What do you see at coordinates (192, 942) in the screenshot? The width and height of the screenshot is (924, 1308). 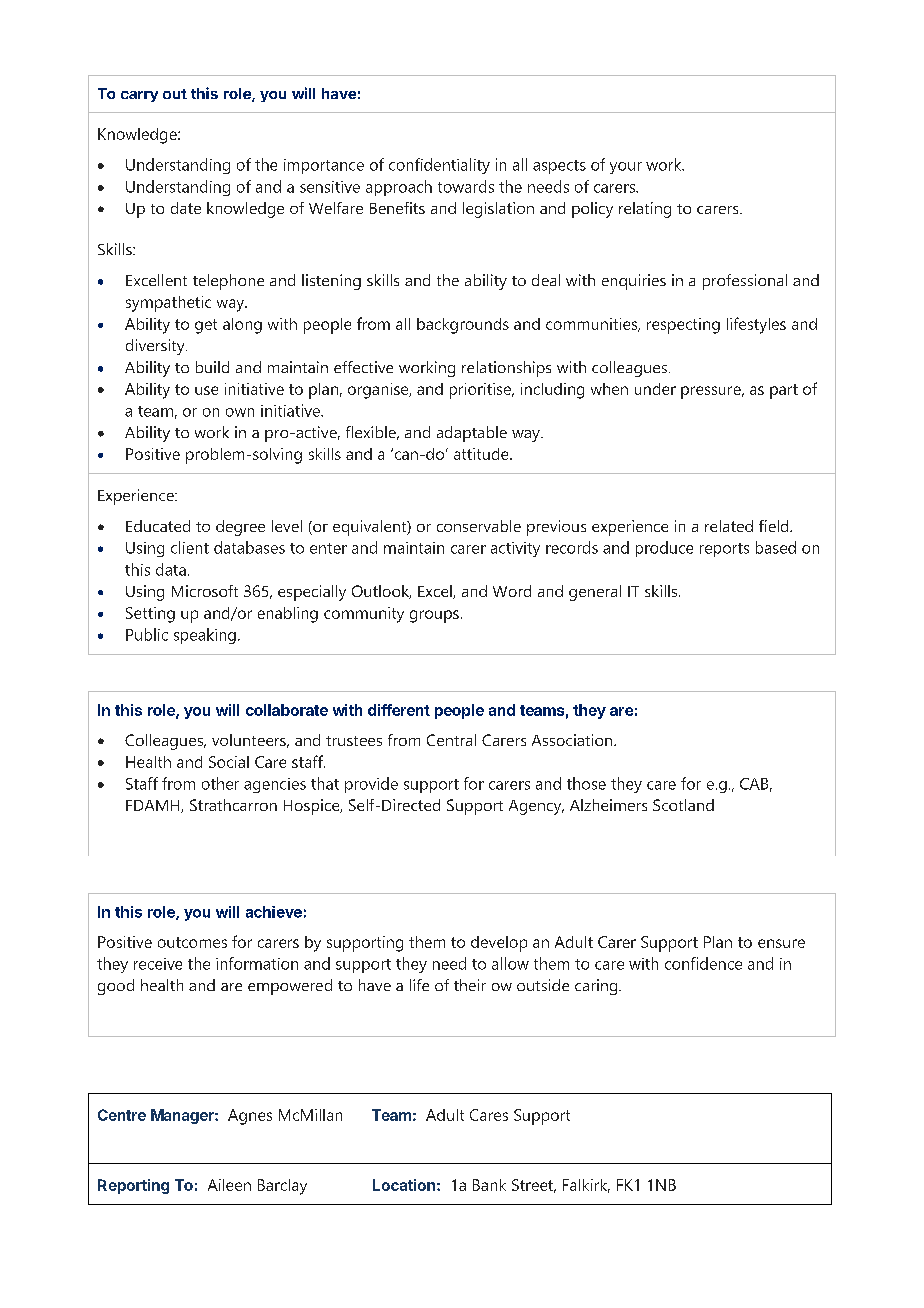 I see `outcomes` at bounding box center [192, 942].
